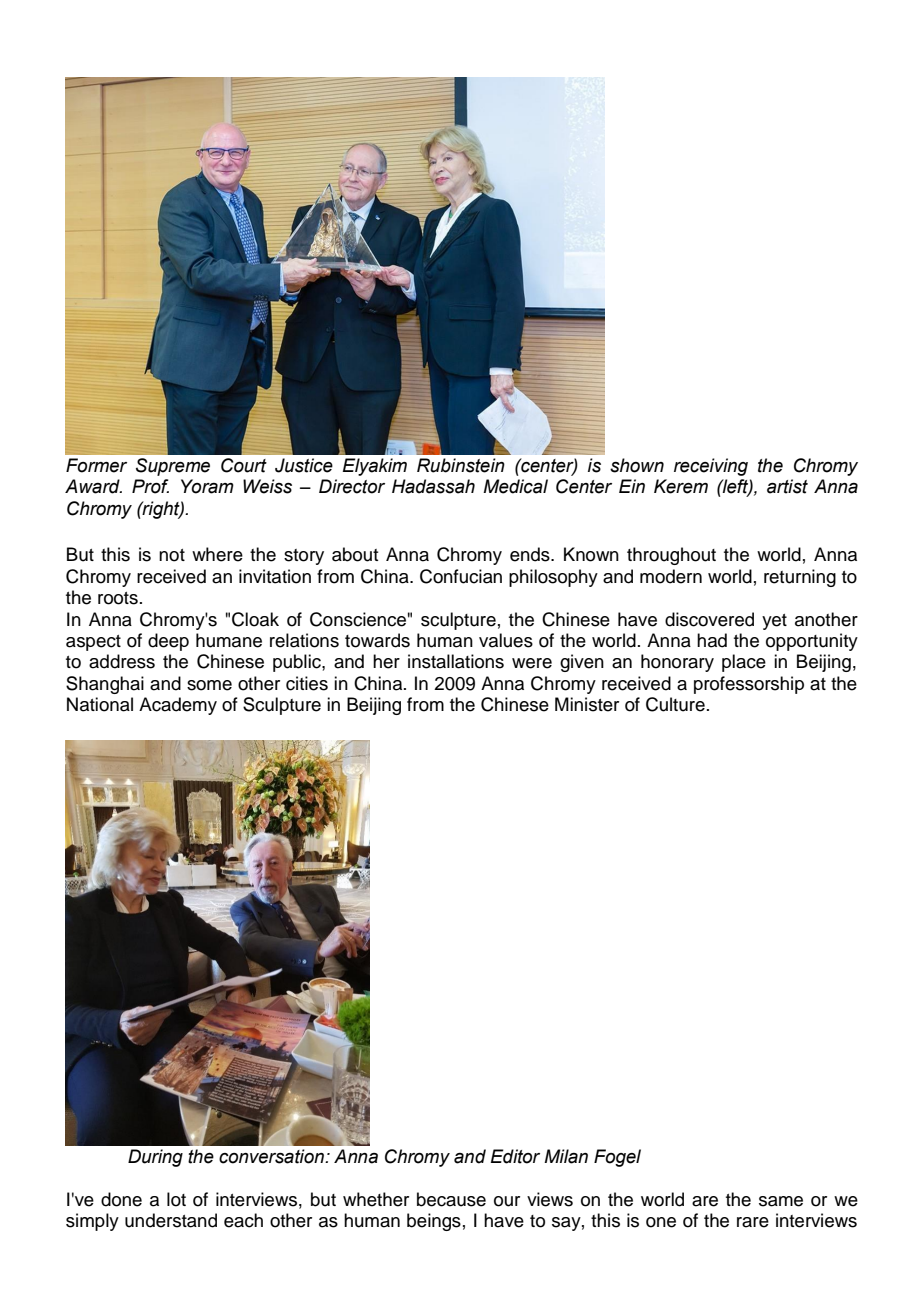 The height and width of the image is (1308, 924). Describe the element at coordinates (244, 465) in the image. I see `Court` at that location.
